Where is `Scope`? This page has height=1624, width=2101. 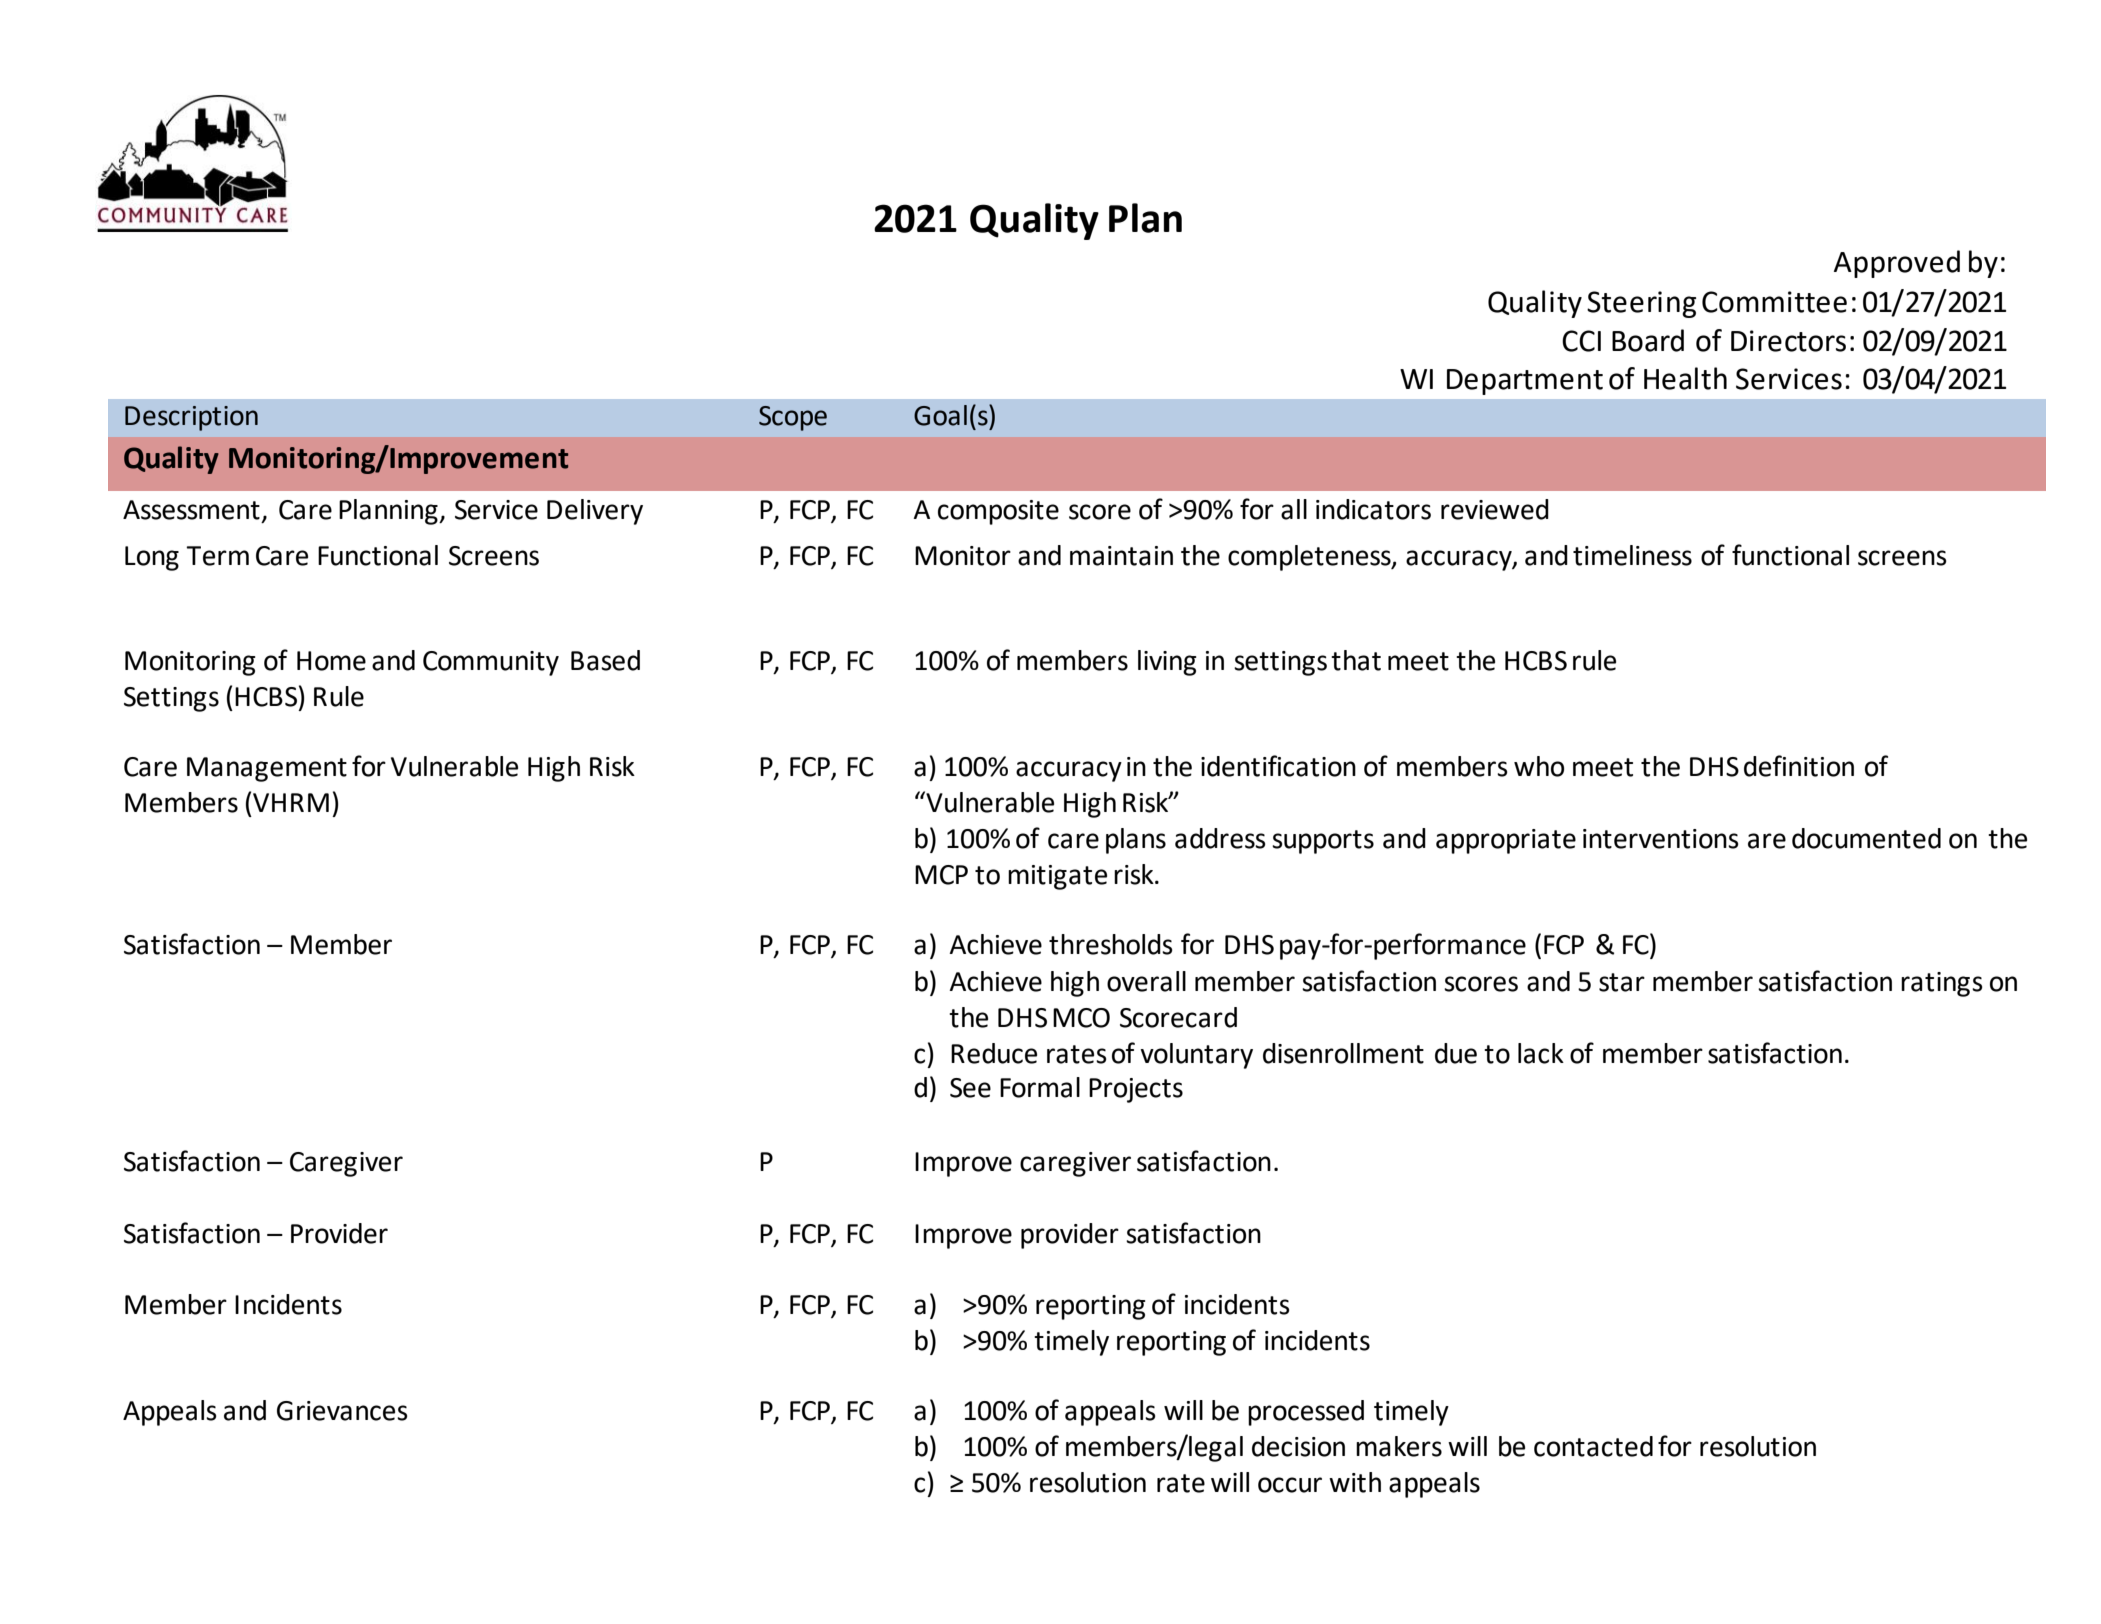
Scope is located at coordinates (793, 418).
